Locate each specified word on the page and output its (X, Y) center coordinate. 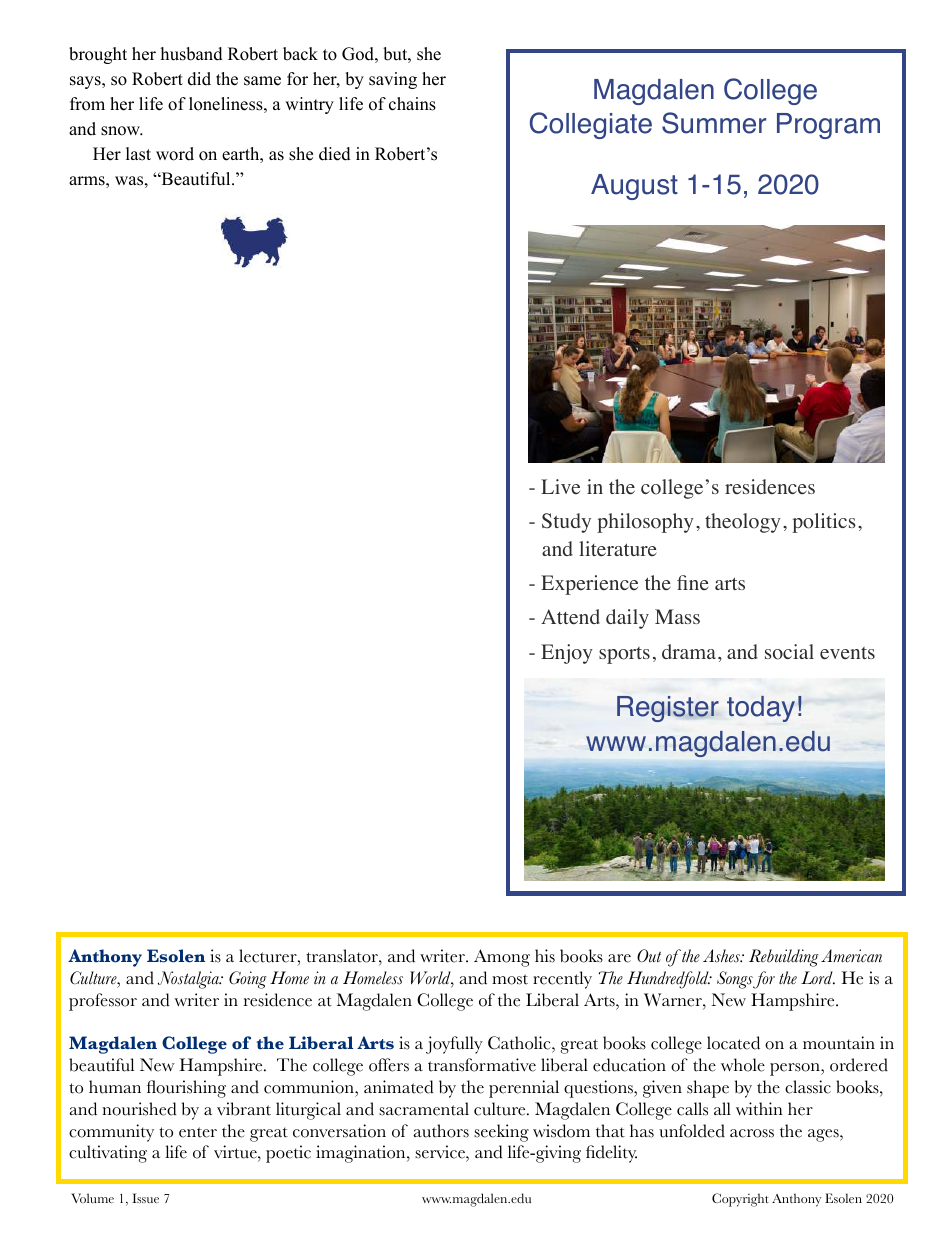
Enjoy (567, 654)
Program (828, 126)
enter (198, 1132)
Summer (714, 123)
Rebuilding (784, 958)
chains (412, 104)
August (634, 187)
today (761, 709)
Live (560, 486)
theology (743, 523)
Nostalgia (189, 980)
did (199, 79)
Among (502, 958)
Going (248, 980)
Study (566, 523)
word (175, 154)
